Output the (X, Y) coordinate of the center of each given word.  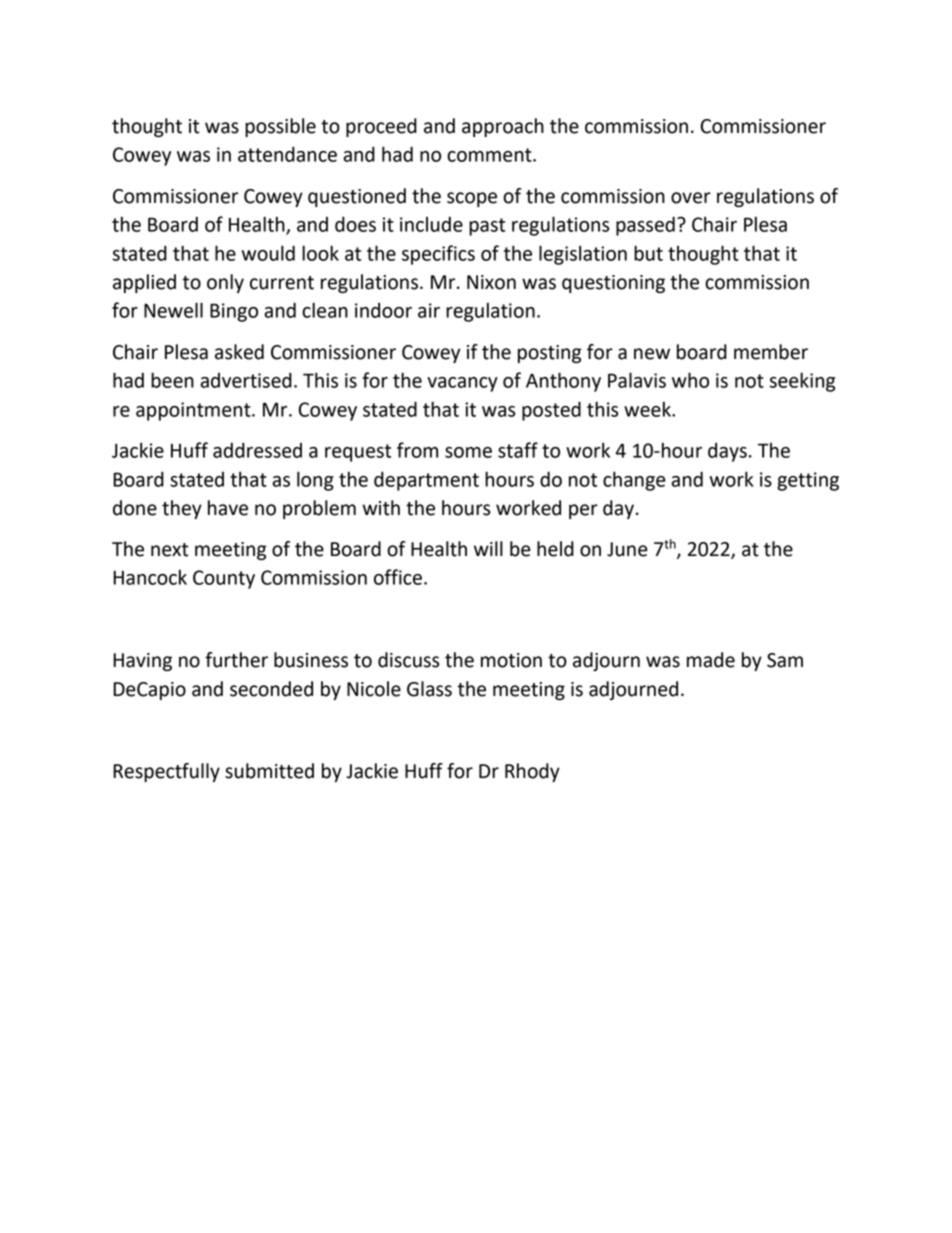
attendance (287, 154)
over (691, 198)
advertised (246, 380)
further (236, 660)
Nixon (491, 282)
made (711, 660)
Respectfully (166, 772)
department (426, 481)
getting (808, 481)
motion (511, 660)
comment (490, 155)
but (648, 253)
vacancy (462, 384)
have (228, 508)
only (225, 283)
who (690, 380)
